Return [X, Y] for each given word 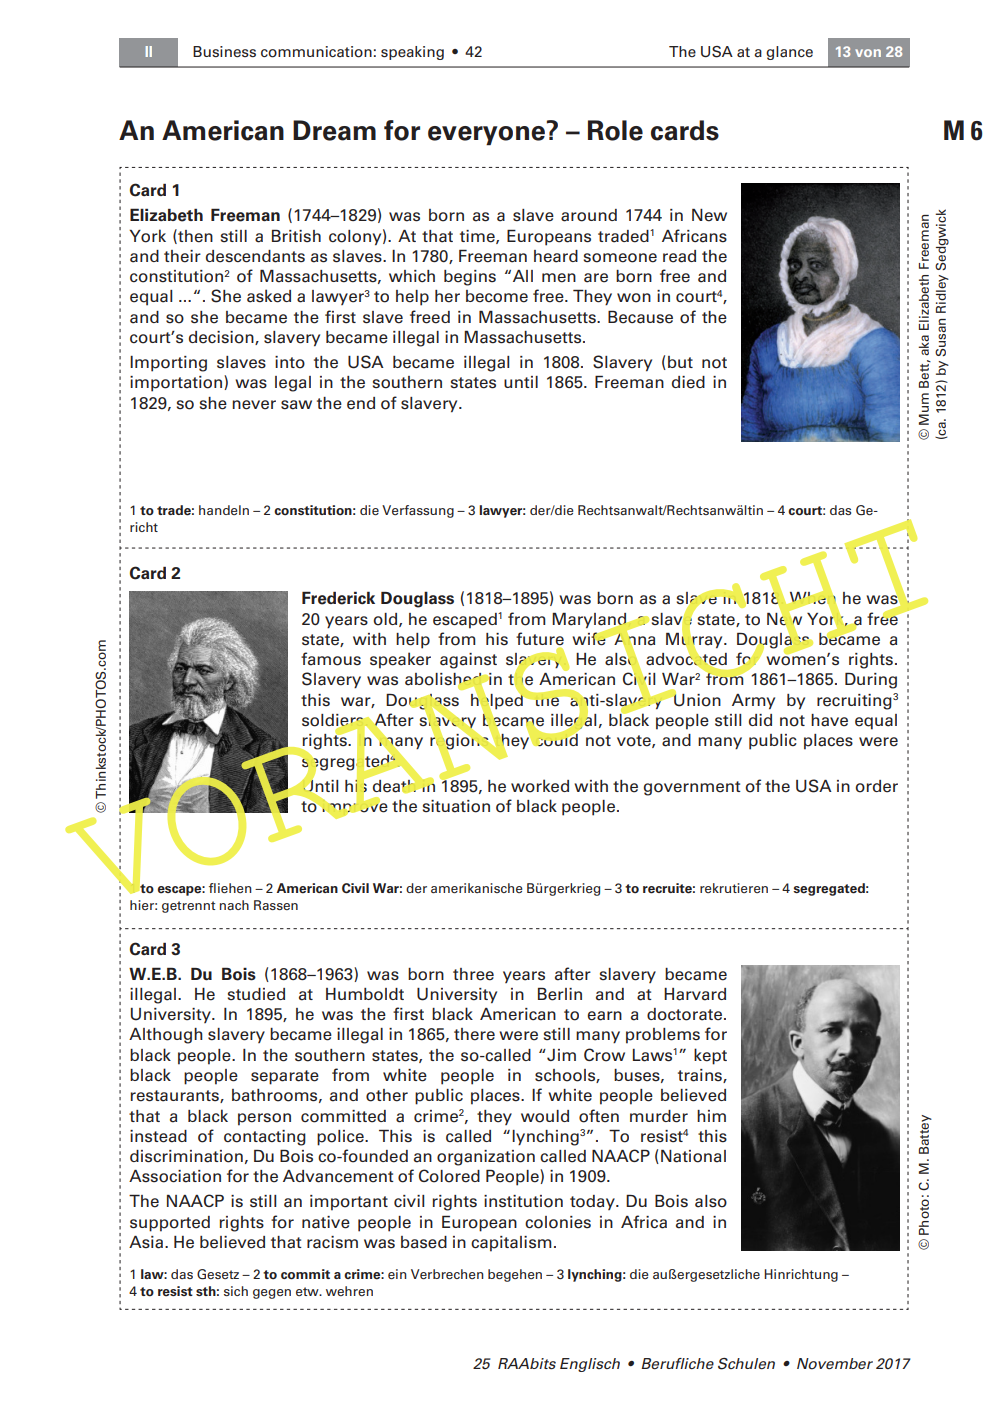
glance [789, 53]
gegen [272, 1294]
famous [331, 659]
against [468, 661]
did [760, 720]
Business [224, 51]
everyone [488, 134]
